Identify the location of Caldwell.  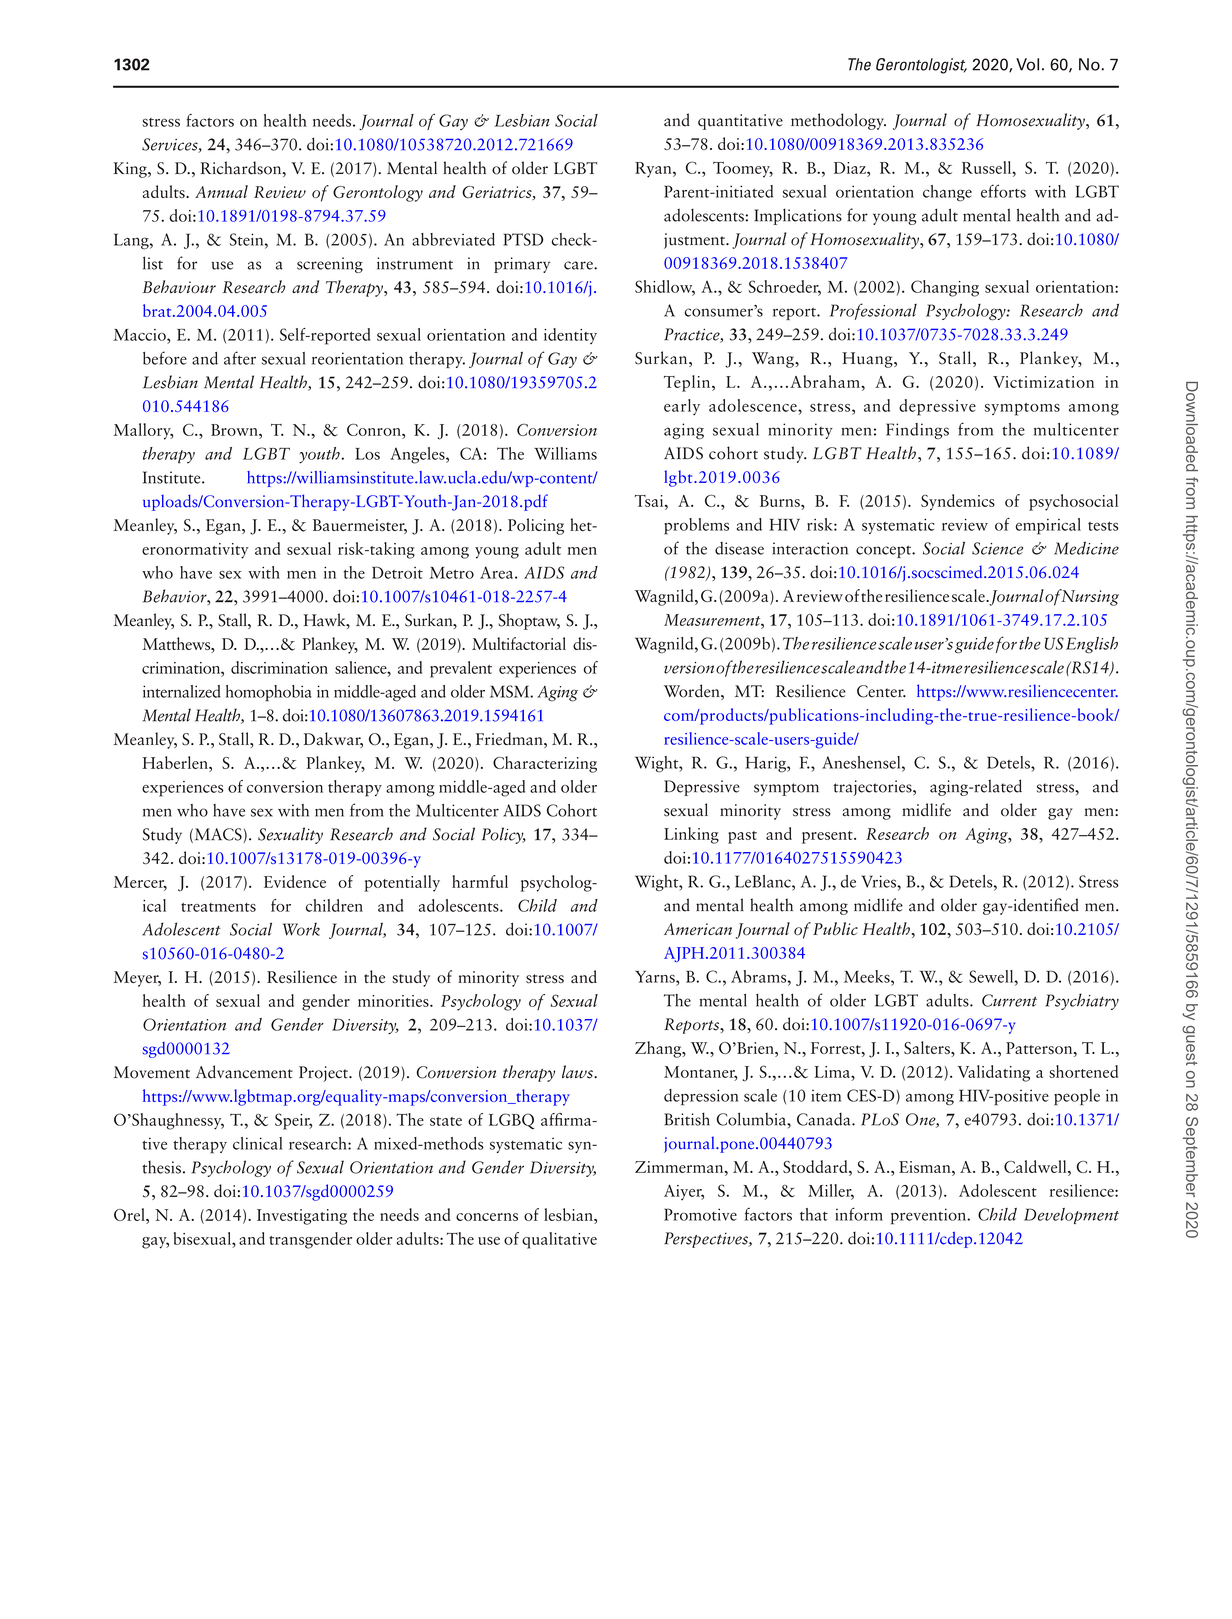
(1036, 1166).
